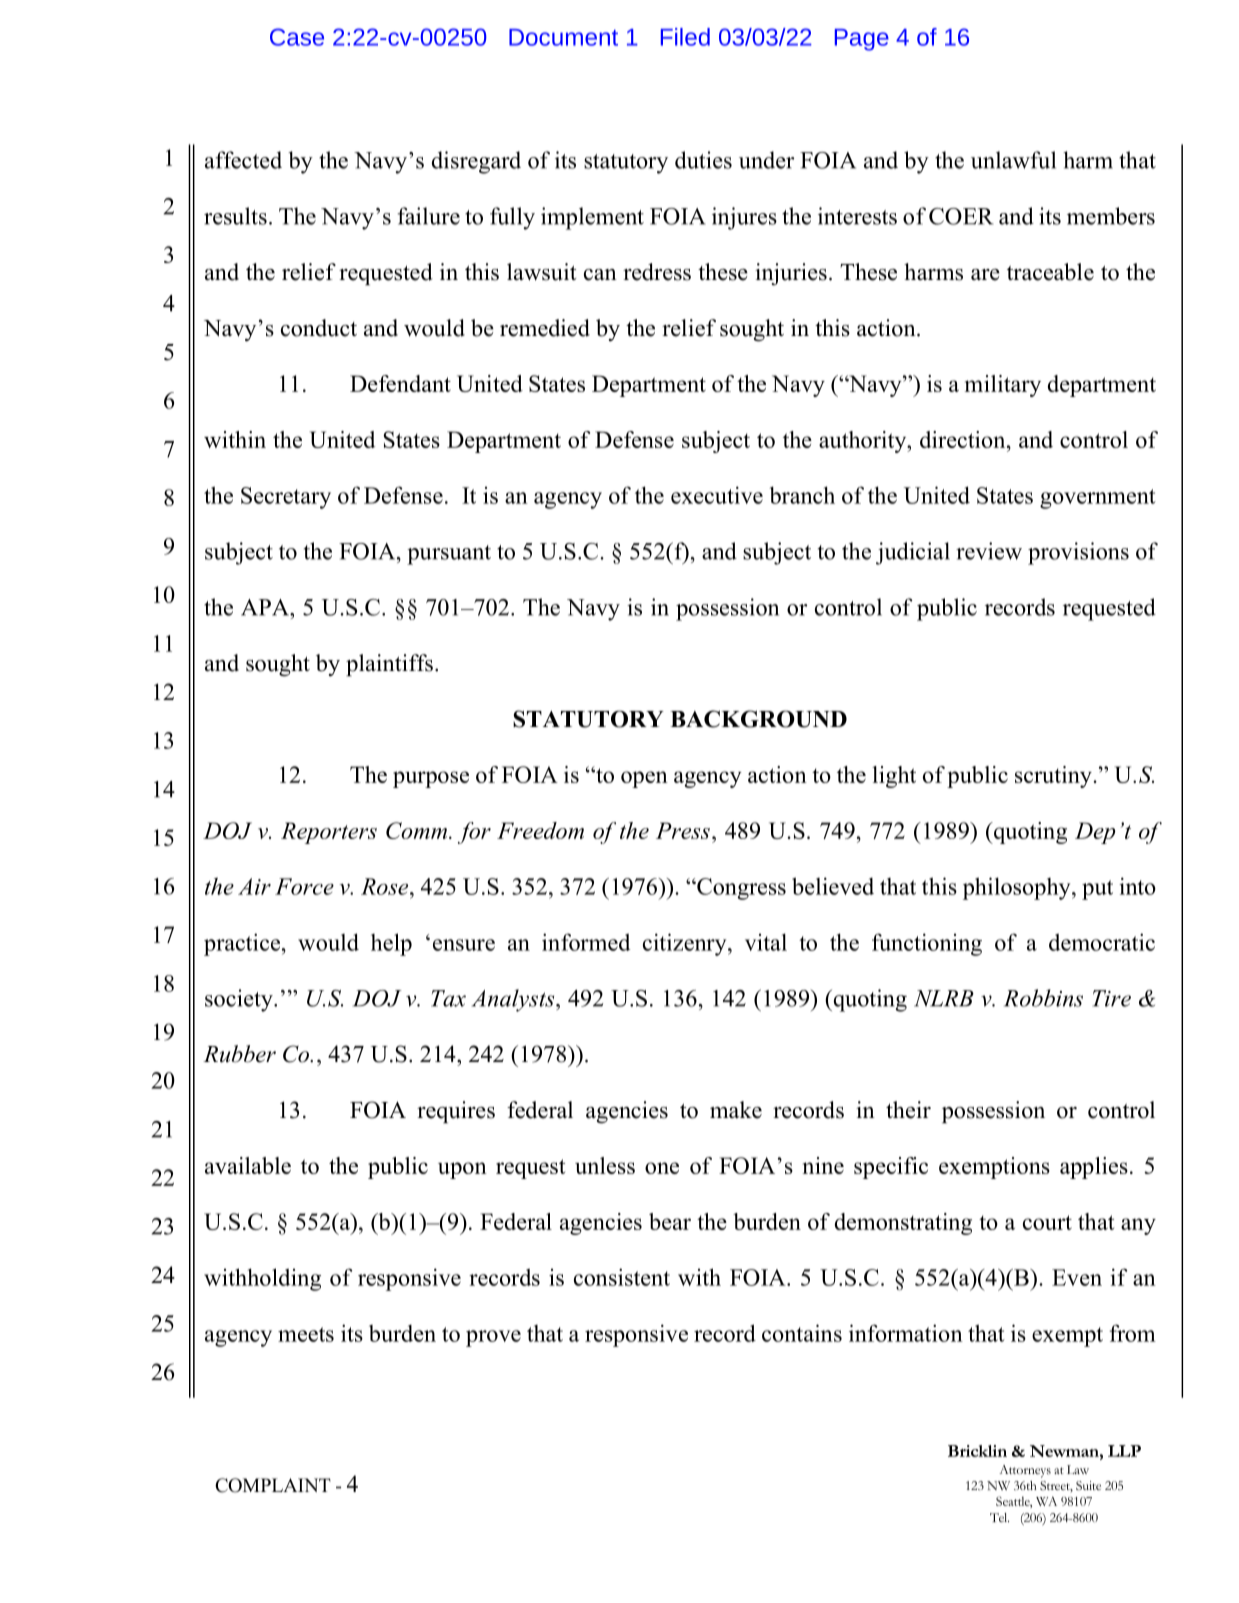  Describe the element at coordinates (802, 1333) in the page. I see `contains` at that location.
